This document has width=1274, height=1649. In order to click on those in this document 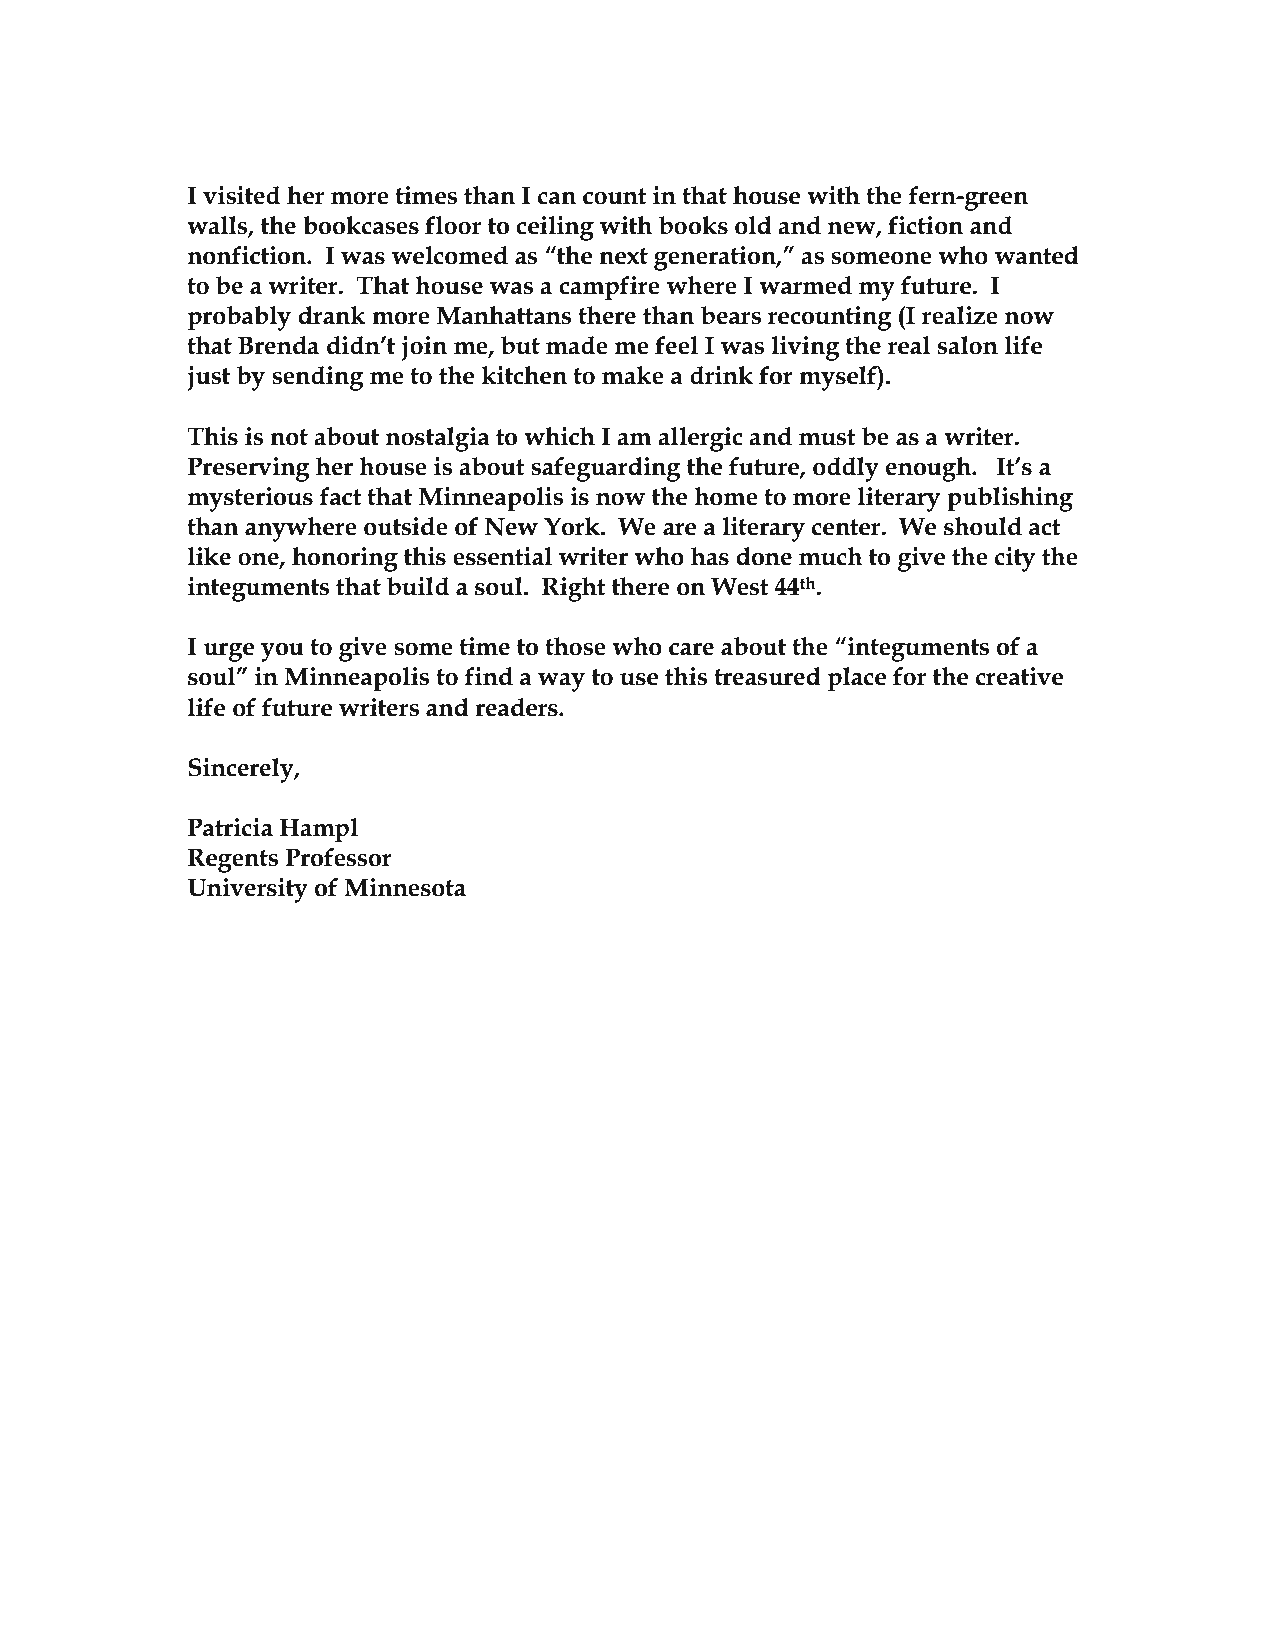, I will do `click(575, 646)`.
